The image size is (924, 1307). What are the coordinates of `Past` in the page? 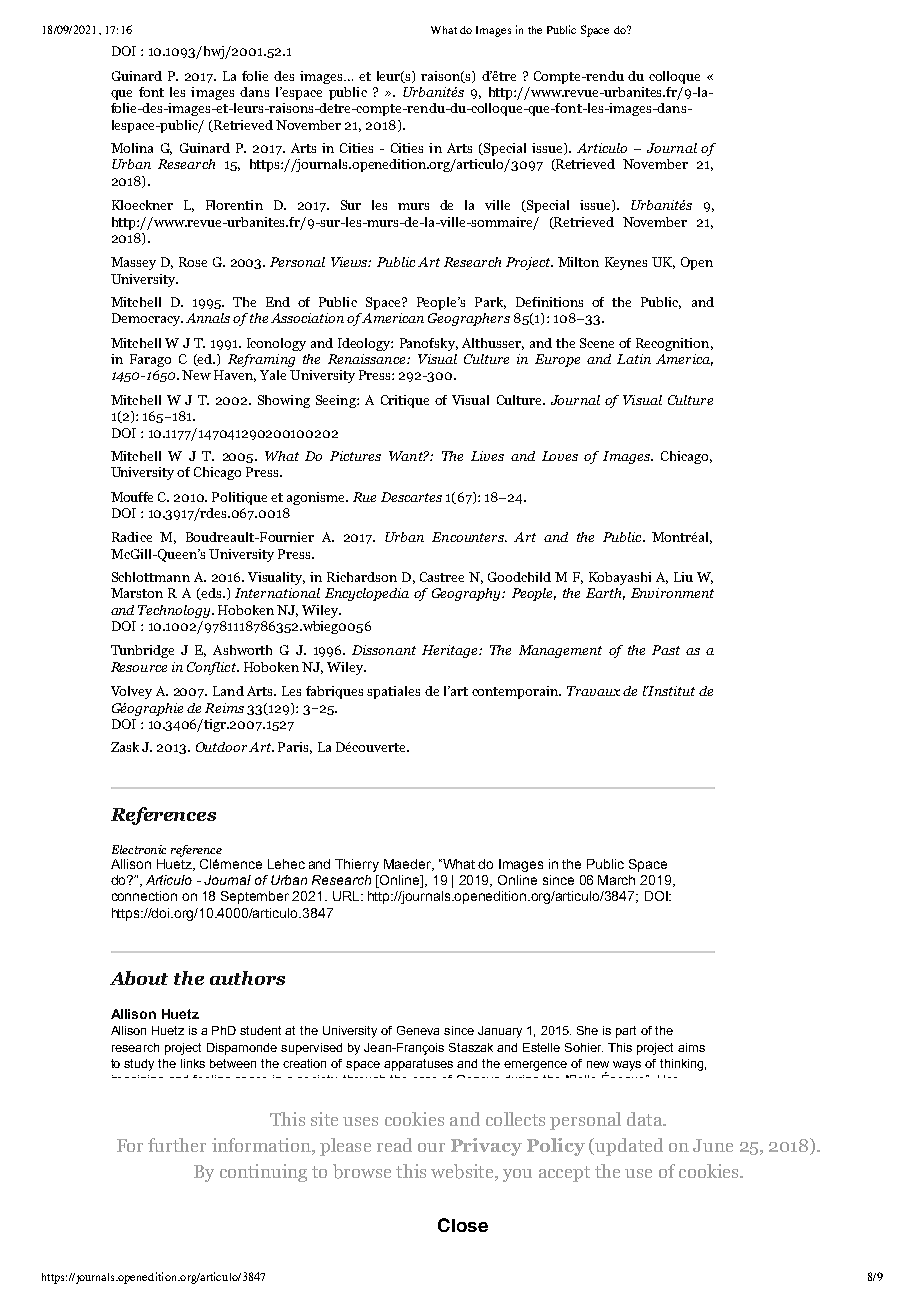 It's located at (666, 650).
